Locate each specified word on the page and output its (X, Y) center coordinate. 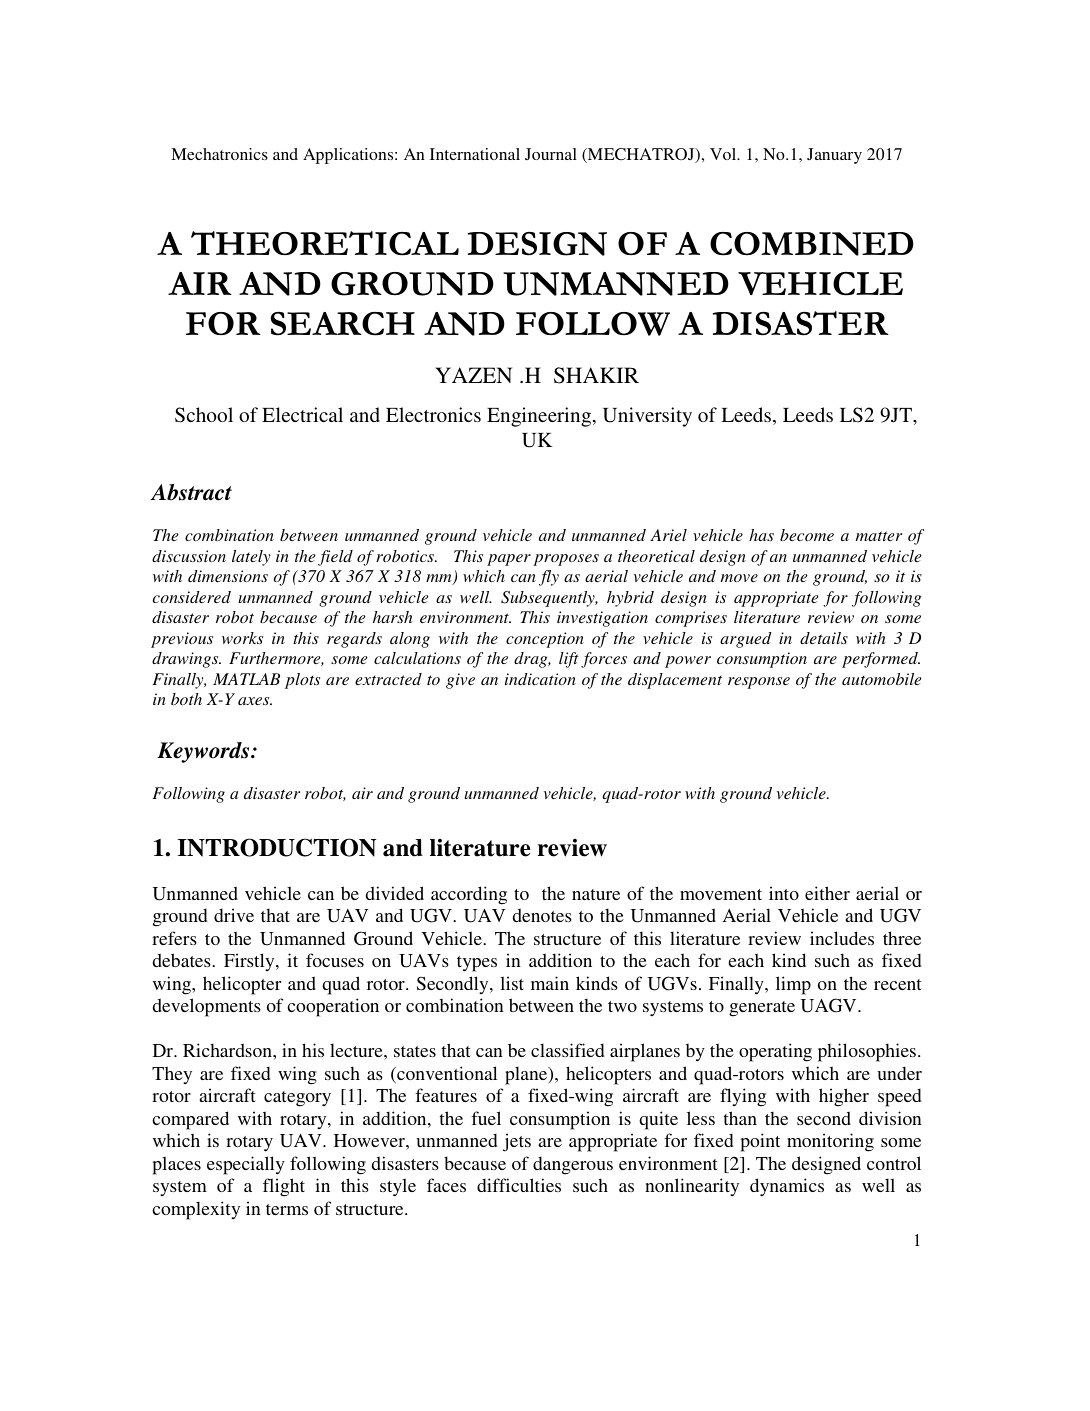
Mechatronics (219, 154)
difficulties (519, 1185)
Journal (551, 154)
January (834, 156)
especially (246, 1165)
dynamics (787, 1187)
